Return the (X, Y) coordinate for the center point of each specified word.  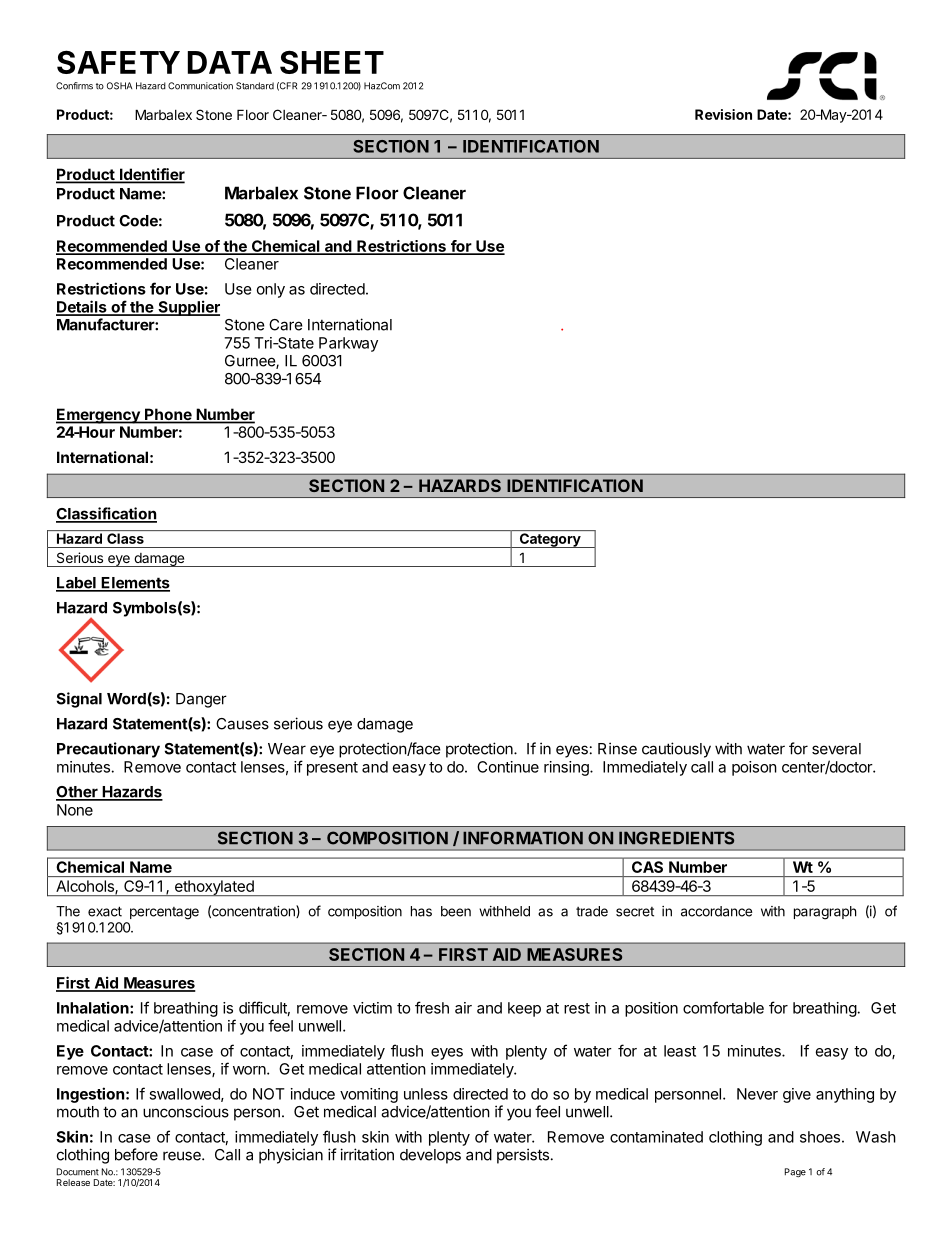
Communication (200, 86)
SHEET (332, 62)
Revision (723, 114)
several (836, 749)
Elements (134, 584)
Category (550, 540)
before (136, 1154)
